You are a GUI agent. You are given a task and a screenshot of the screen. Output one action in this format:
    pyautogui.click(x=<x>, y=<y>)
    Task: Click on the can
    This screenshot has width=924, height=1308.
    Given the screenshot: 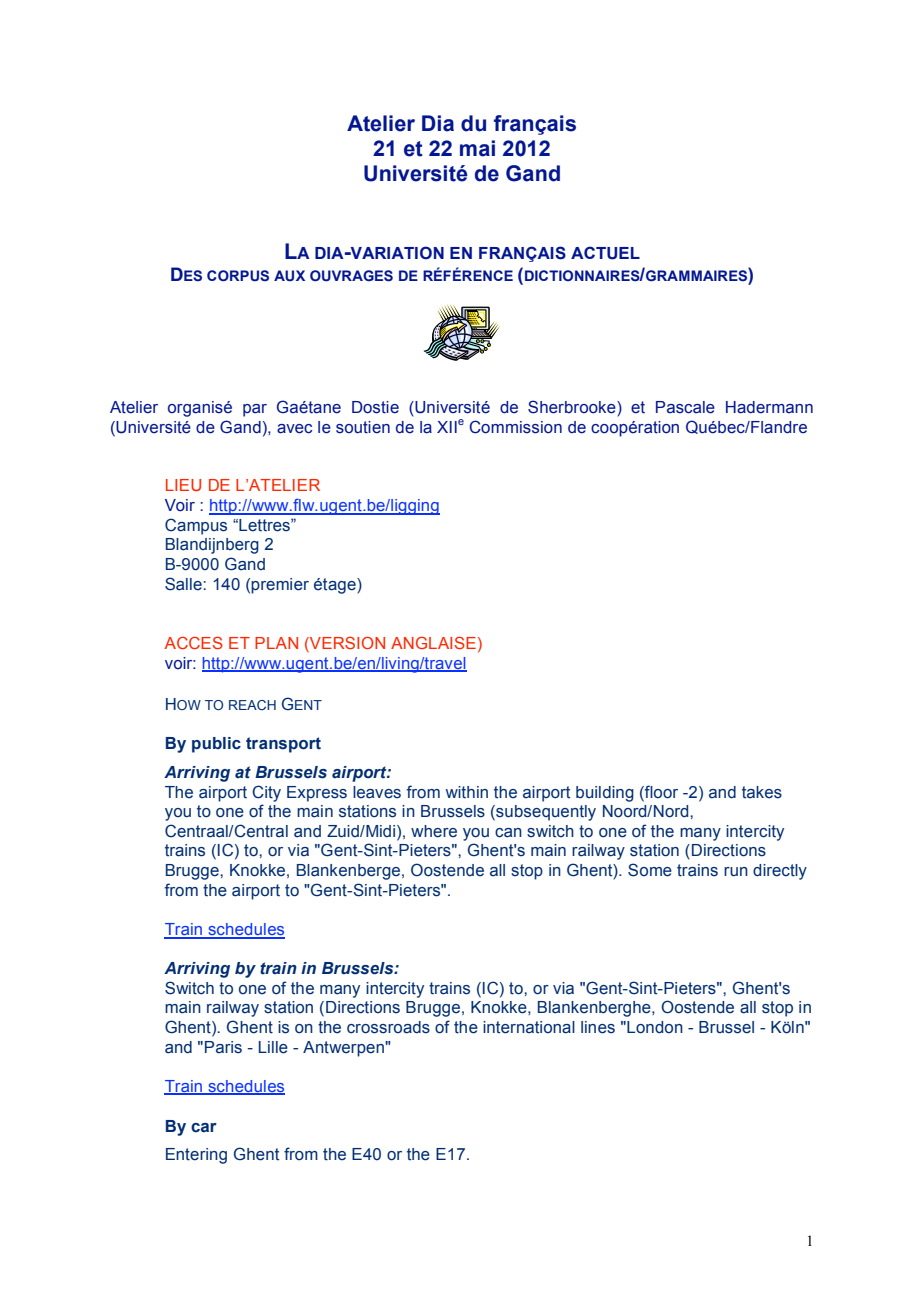 What is the action you would take?
    pyautogui.click(x=508, y=833)
